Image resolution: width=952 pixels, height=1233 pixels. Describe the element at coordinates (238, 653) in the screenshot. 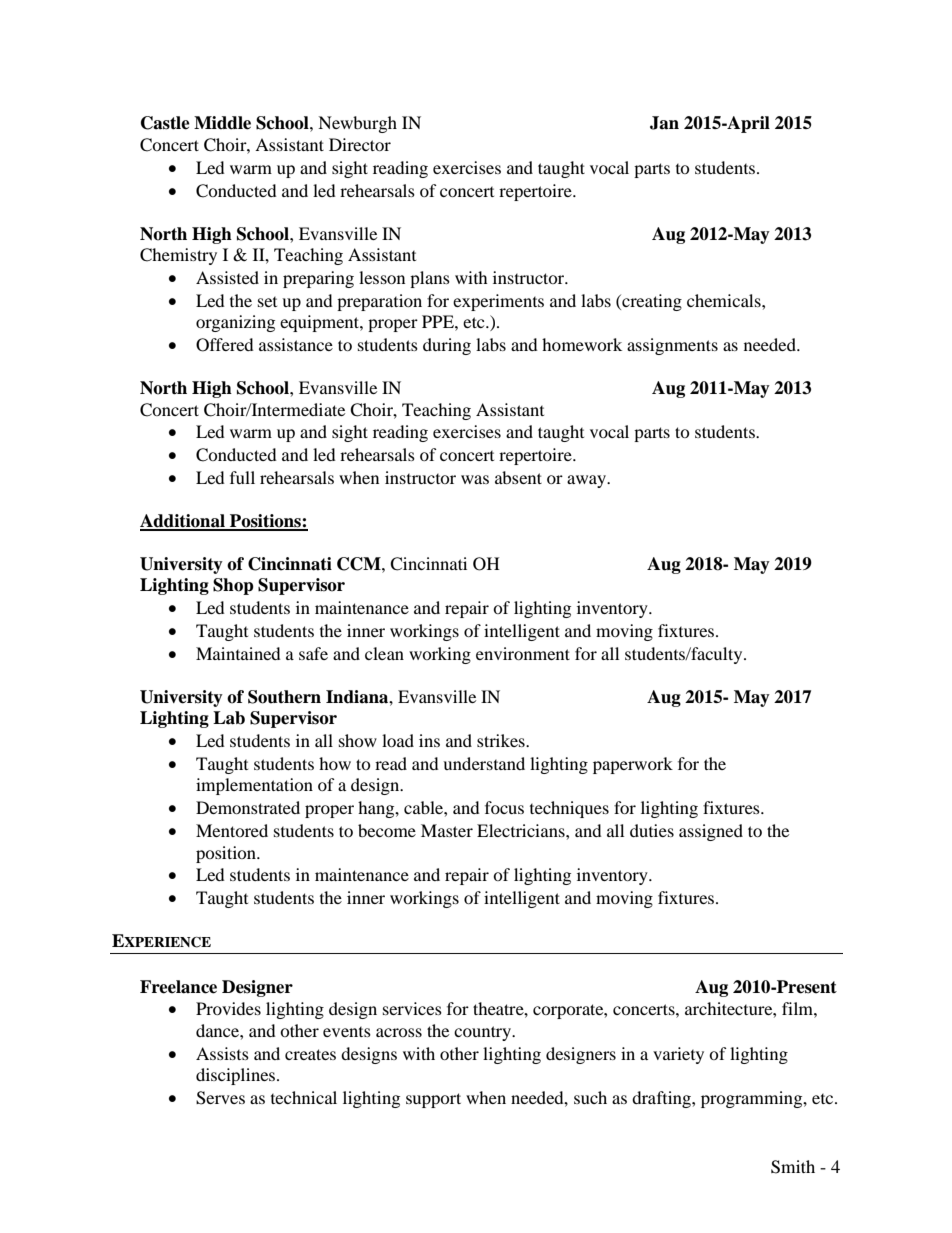

I see `Maintained` at that location.
